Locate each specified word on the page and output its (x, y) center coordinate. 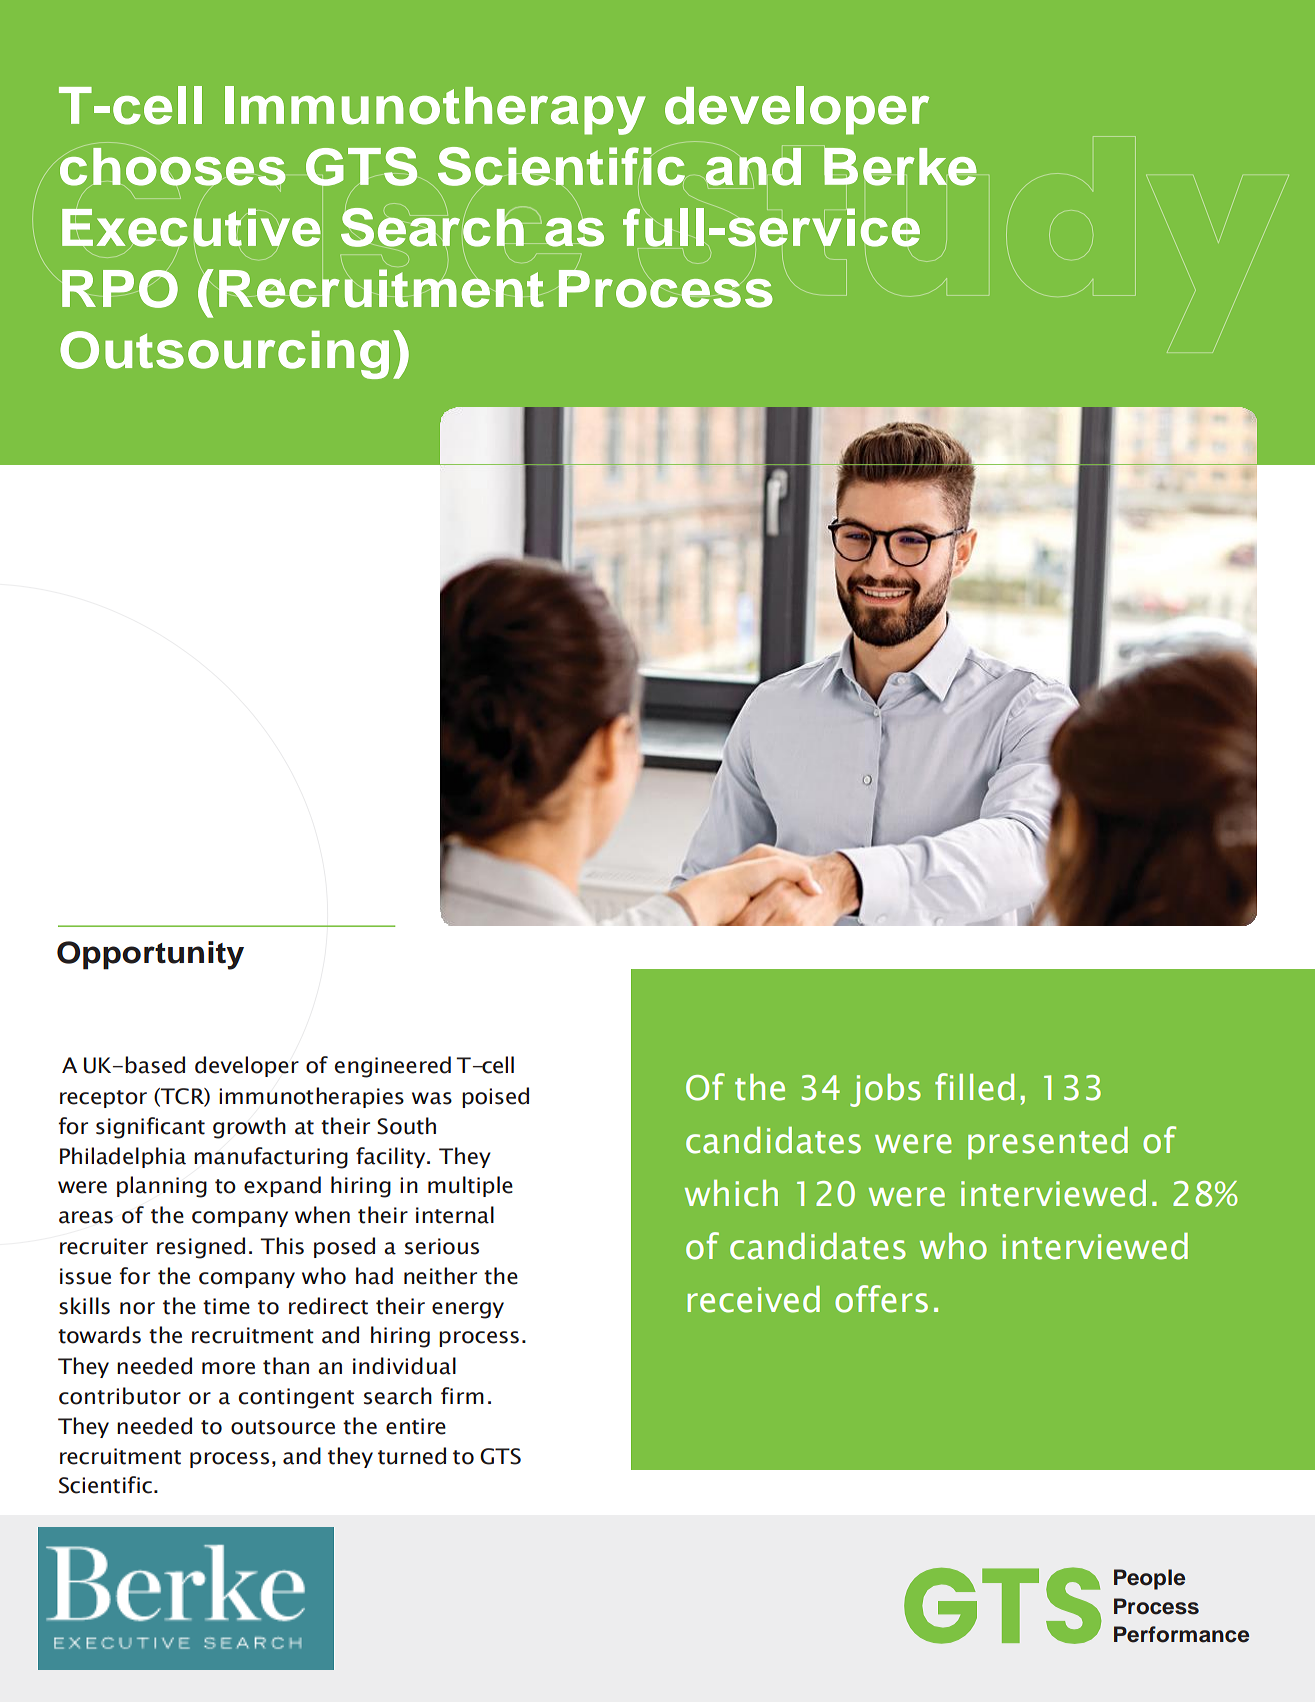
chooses (172, 166)
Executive (191, 228)
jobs (885, 1090)
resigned (201, 1248)
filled (974, 1087)
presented (1048, 1143)
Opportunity (150, 955)
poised (495, 1097)
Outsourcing (224, 354)
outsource (283, 1427)
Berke (899, 166)
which (731, 1193)
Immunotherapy (435, 110)
